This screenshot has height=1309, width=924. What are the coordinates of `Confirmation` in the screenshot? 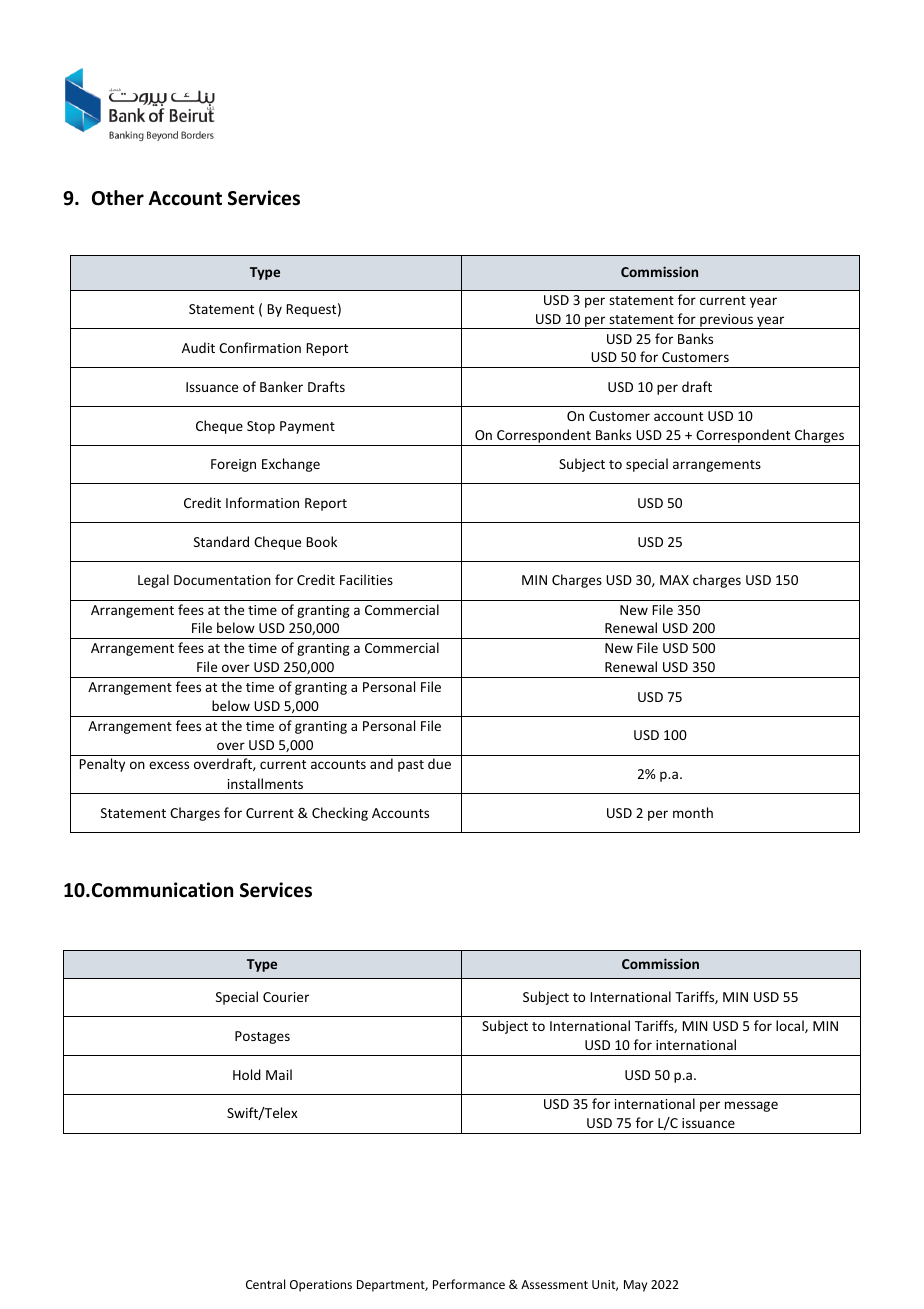 It's located at (260, 347).
